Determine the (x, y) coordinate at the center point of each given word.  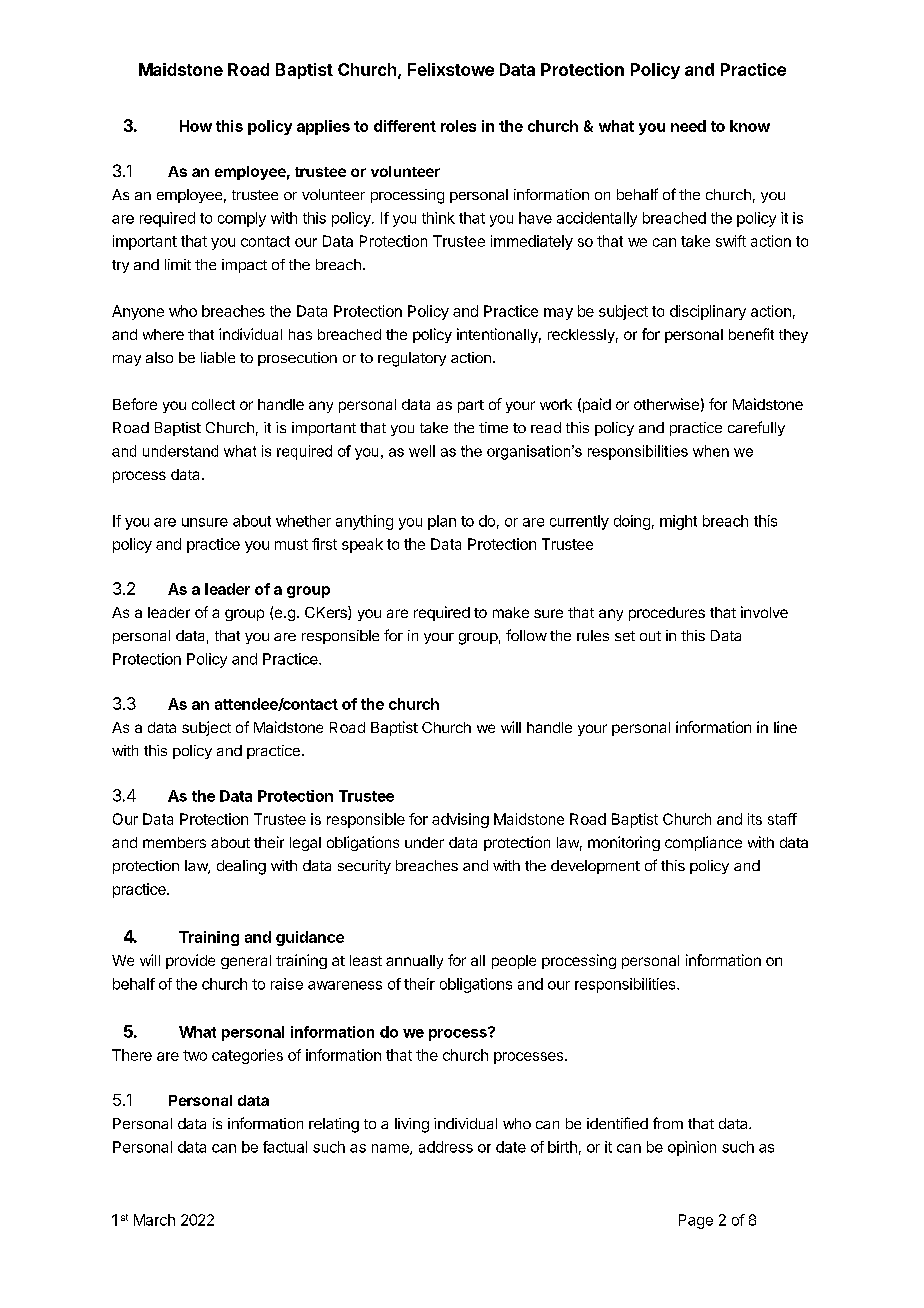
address (446, 1147)
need (688, 126)
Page (696, 1221)
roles (458, 126)
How (196, 126)
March (154, 1220)
